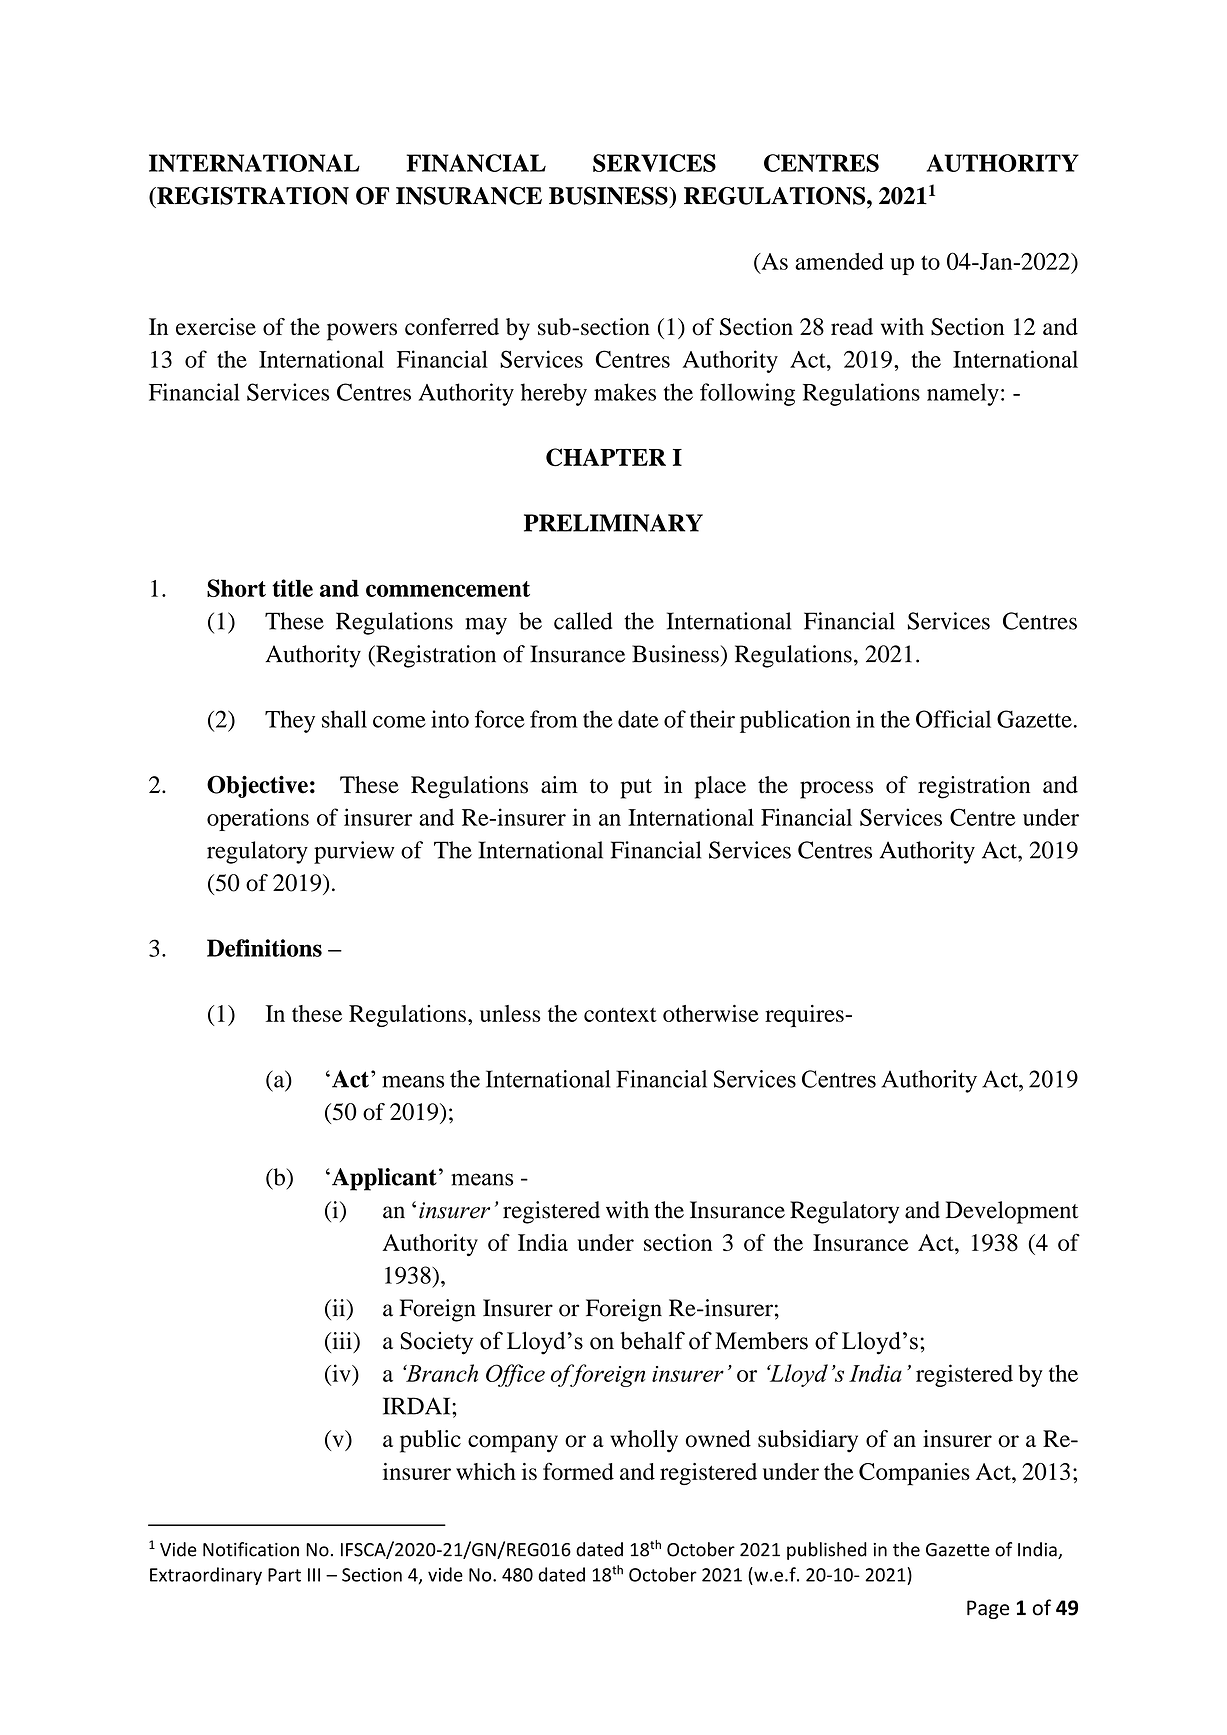 Image resolution: width=1227 pixels, height=1735 pixels. I want to click on title, so click(292, 588).
